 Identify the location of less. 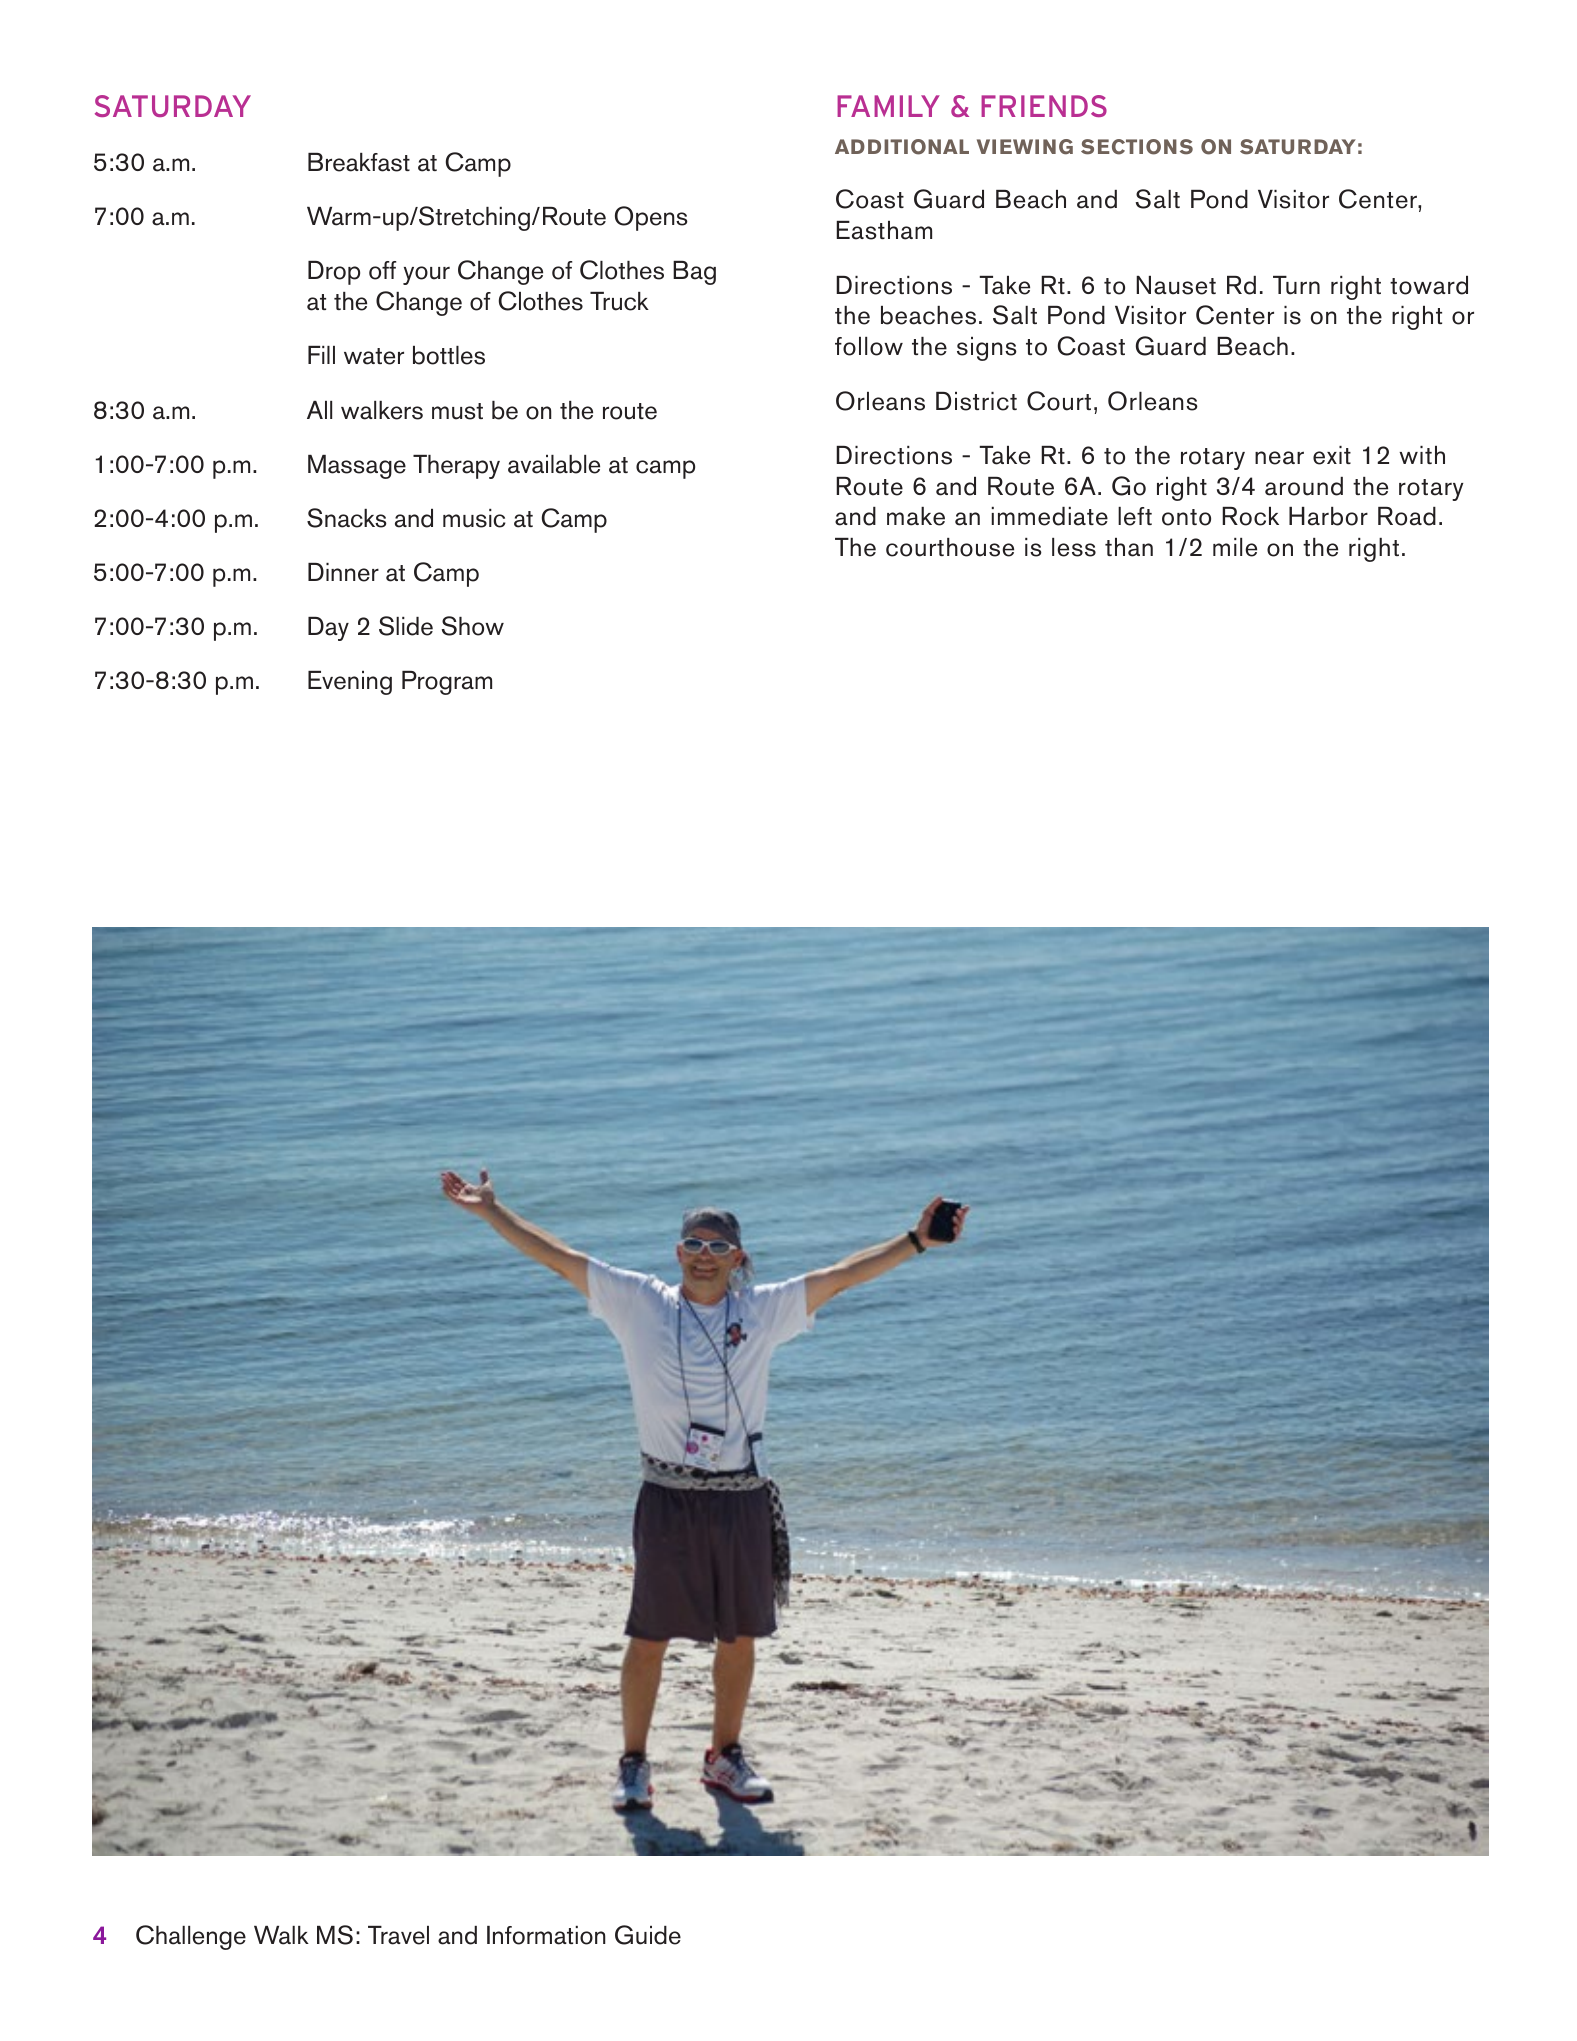
(1074, 547).
